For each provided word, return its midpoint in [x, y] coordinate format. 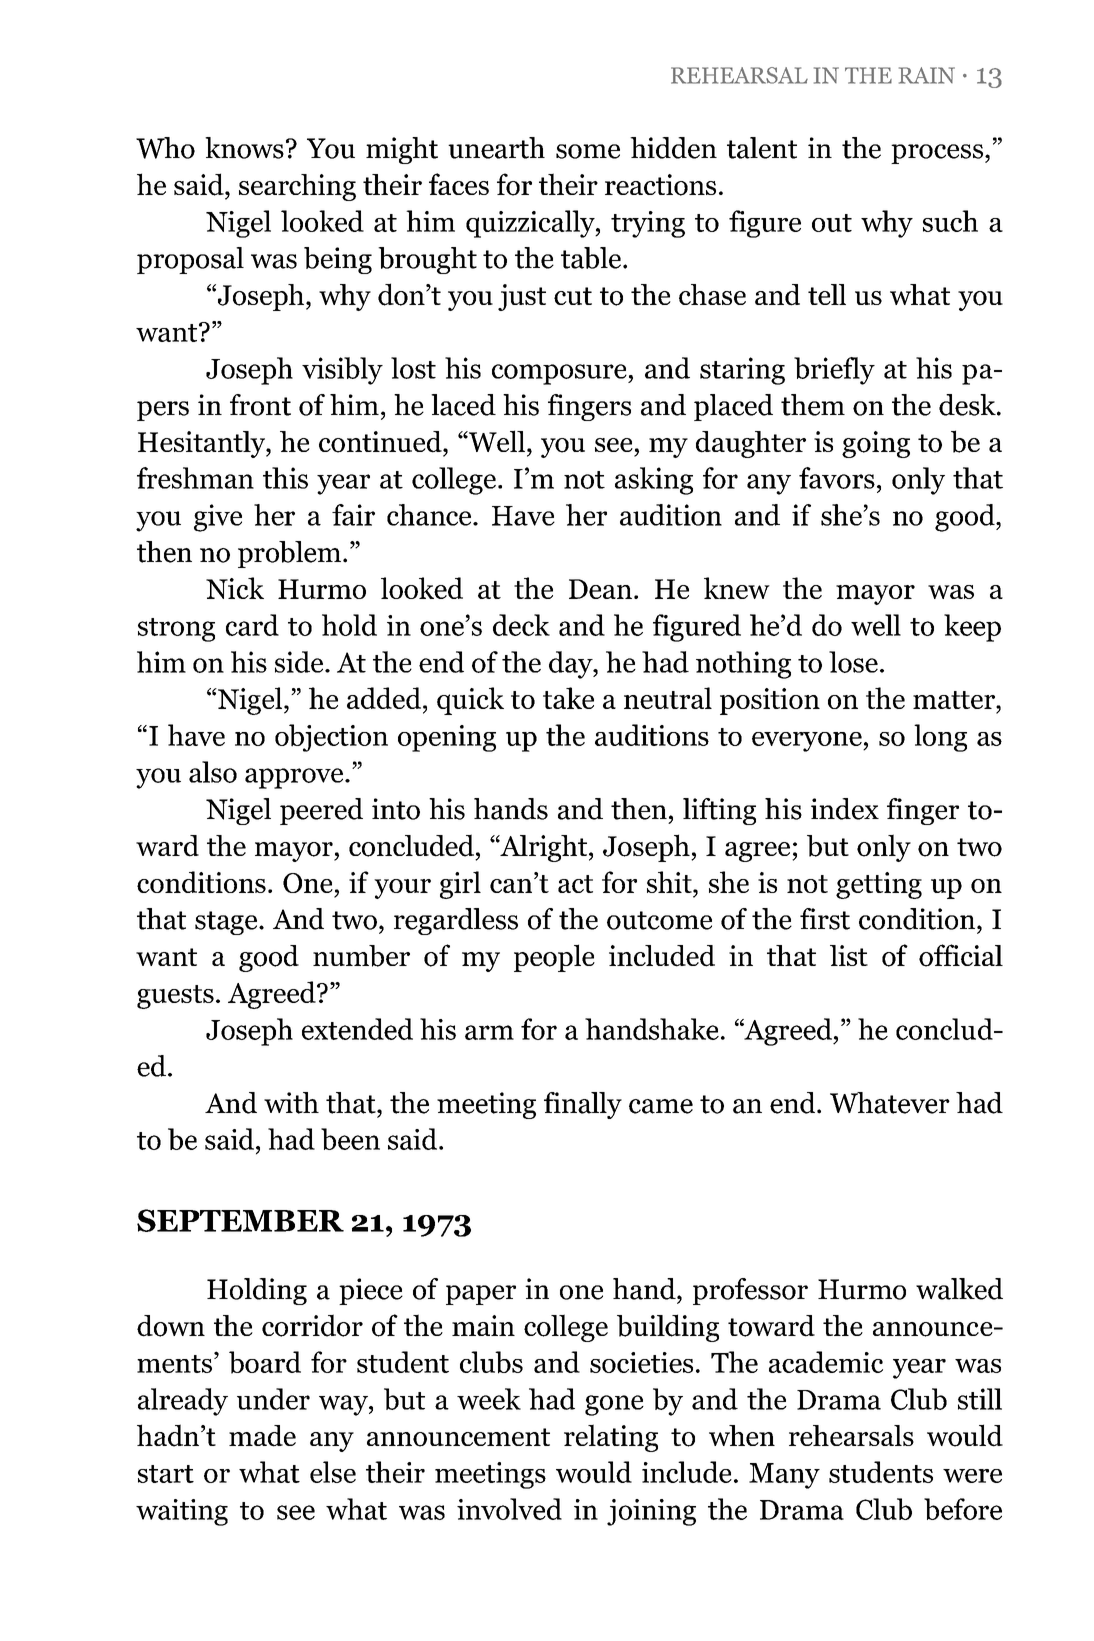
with [291, 1103]
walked [959, 1289]
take [568, 698]
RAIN [927, 75]
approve [295, 778]
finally [583, 1105]
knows [244, 148]
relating [611, 1438]
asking [654, 481]
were [972, 1476]
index [845, 809]
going [876, 444]
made [262, 1436]
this [285, 478]
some [588, 151]
